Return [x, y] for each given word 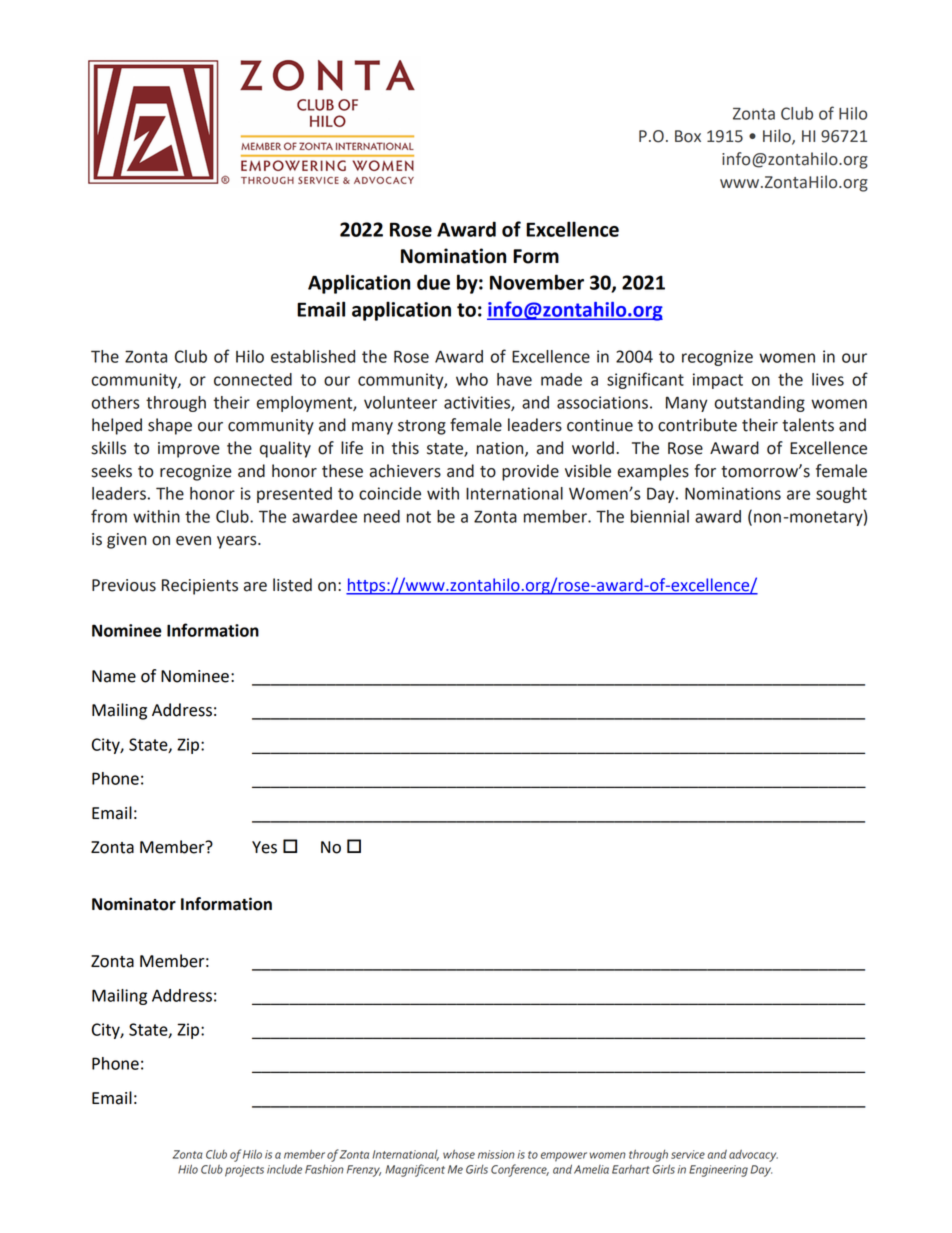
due [433, 282]
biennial [660, 516]
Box [688, 136]
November [537, 282]
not [419, 517]
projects [244, 1171]
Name [114, 676]
